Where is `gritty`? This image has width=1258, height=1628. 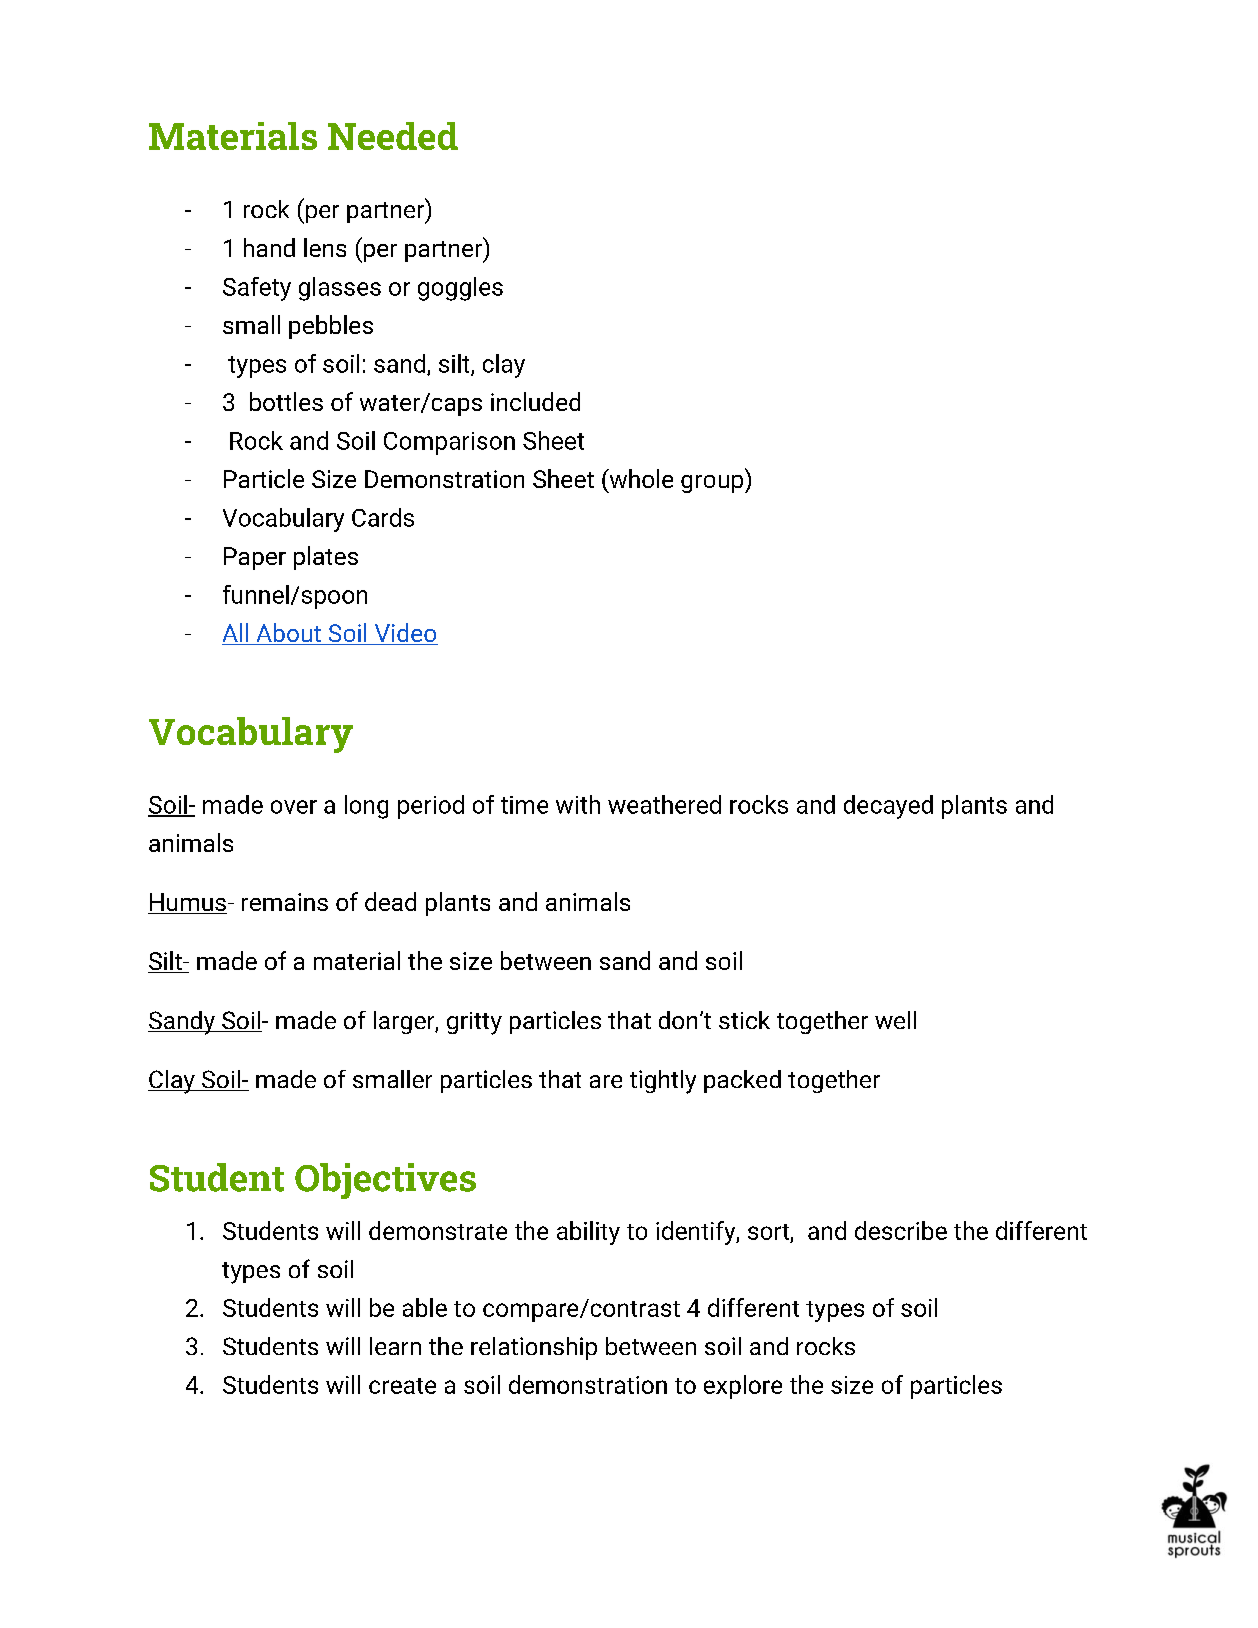
gritty is located at coordinates (474, 1023).
